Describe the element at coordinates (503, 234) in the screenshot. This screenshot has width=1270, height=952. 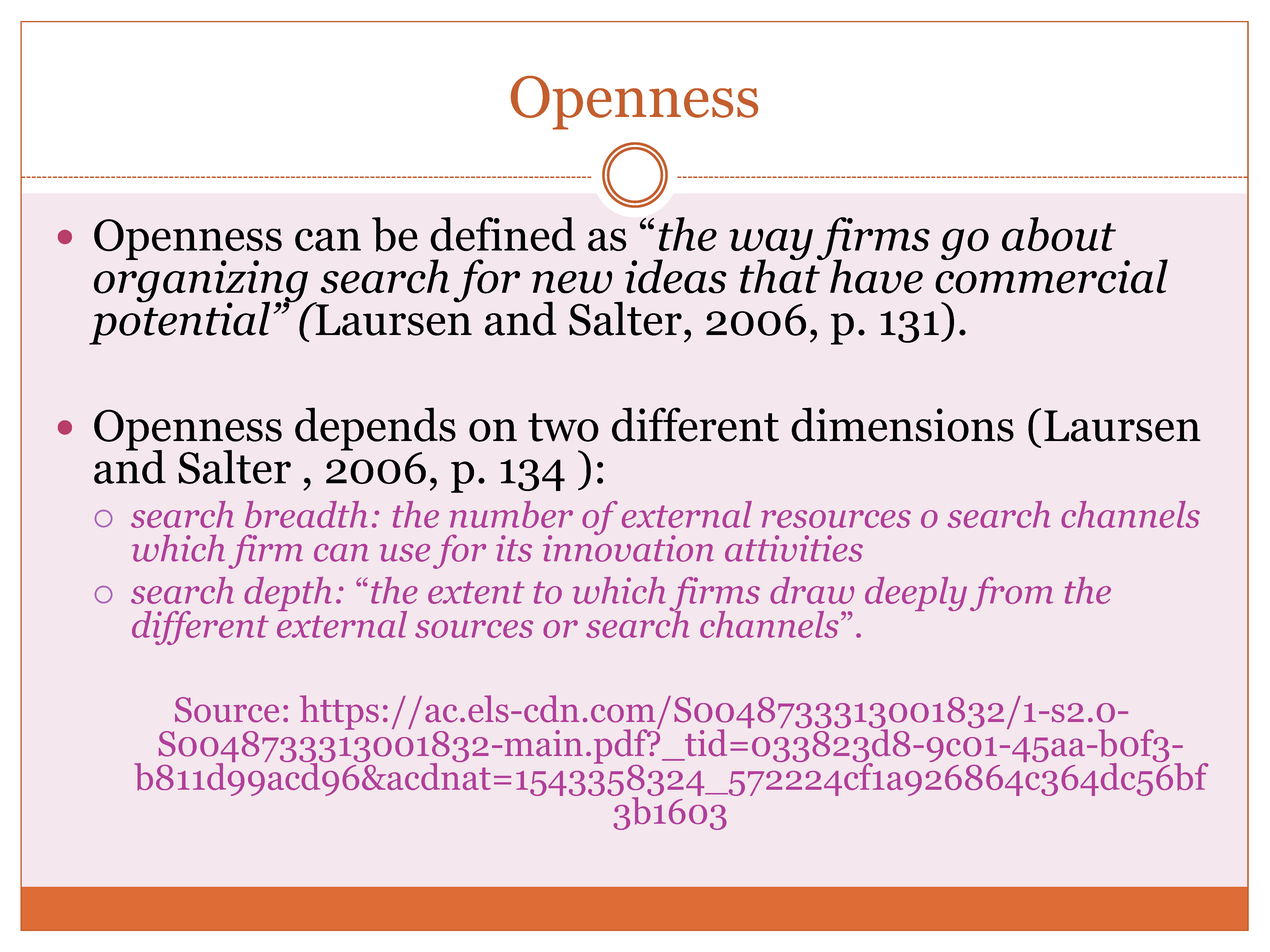
I see `defined` at that location.
